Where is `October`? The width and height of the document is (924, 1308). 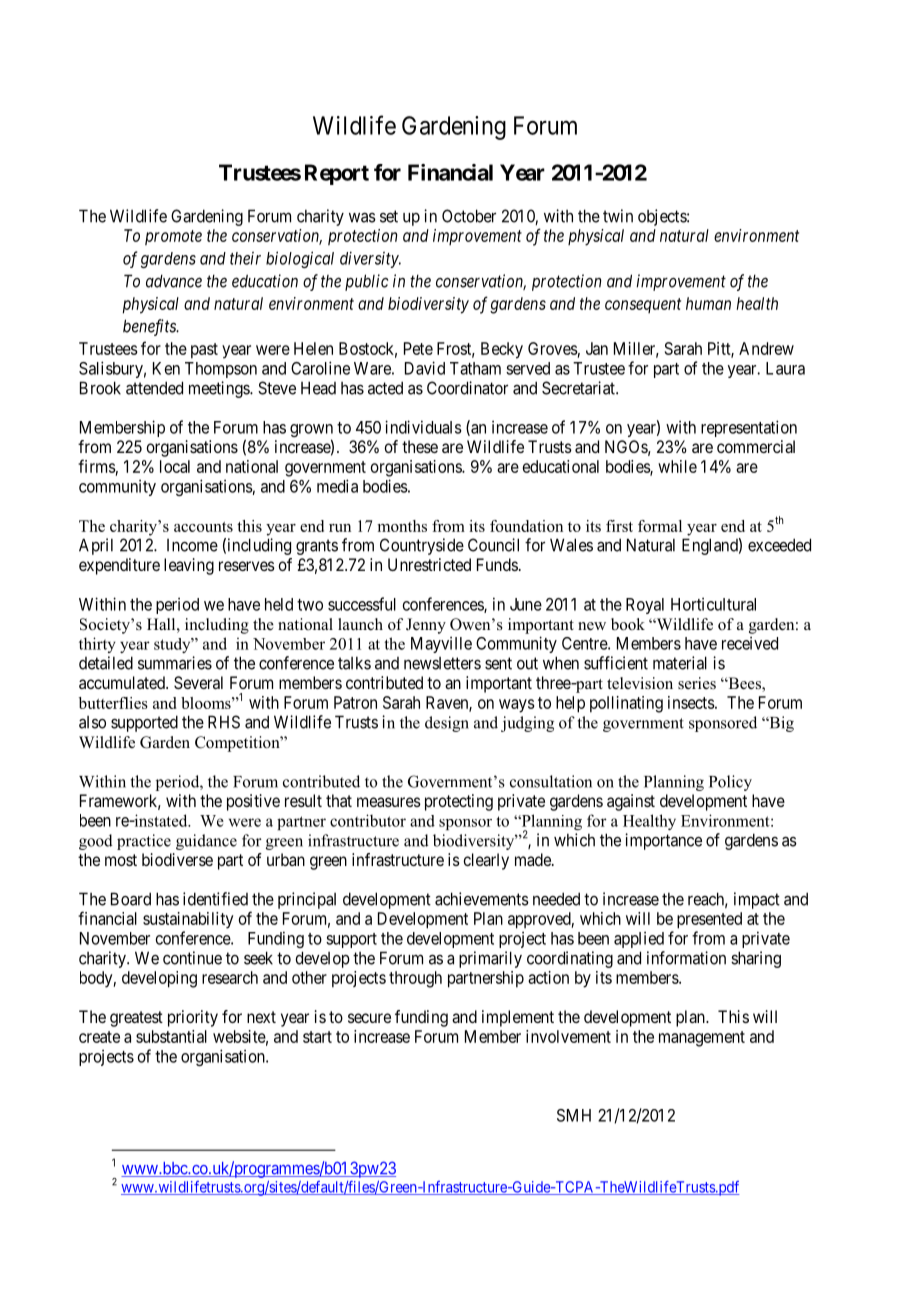 October is located at coordinates (469, 216).
